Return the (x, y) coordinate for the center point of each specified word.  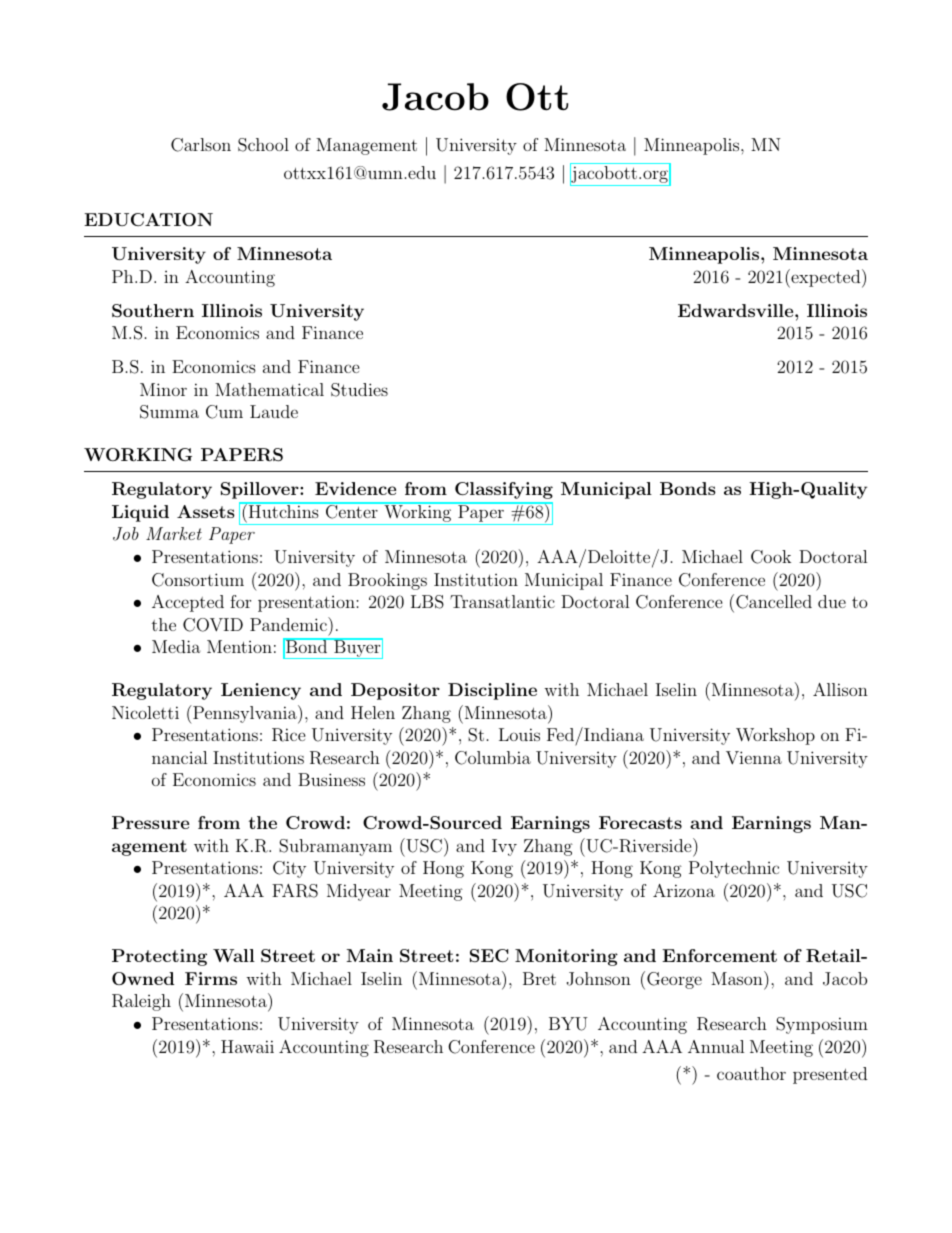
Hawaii (247, 1046)
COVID (213, 625)
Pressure (150, 822)
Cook (771, 557)
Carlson (201, 145)
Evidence (355, 488)
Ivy (504, 847)
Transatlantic (502, 601)
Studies (359, 390)
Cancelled (774, 602)
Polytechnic (734, 869)
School (263, 145)
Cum (224, 412)
